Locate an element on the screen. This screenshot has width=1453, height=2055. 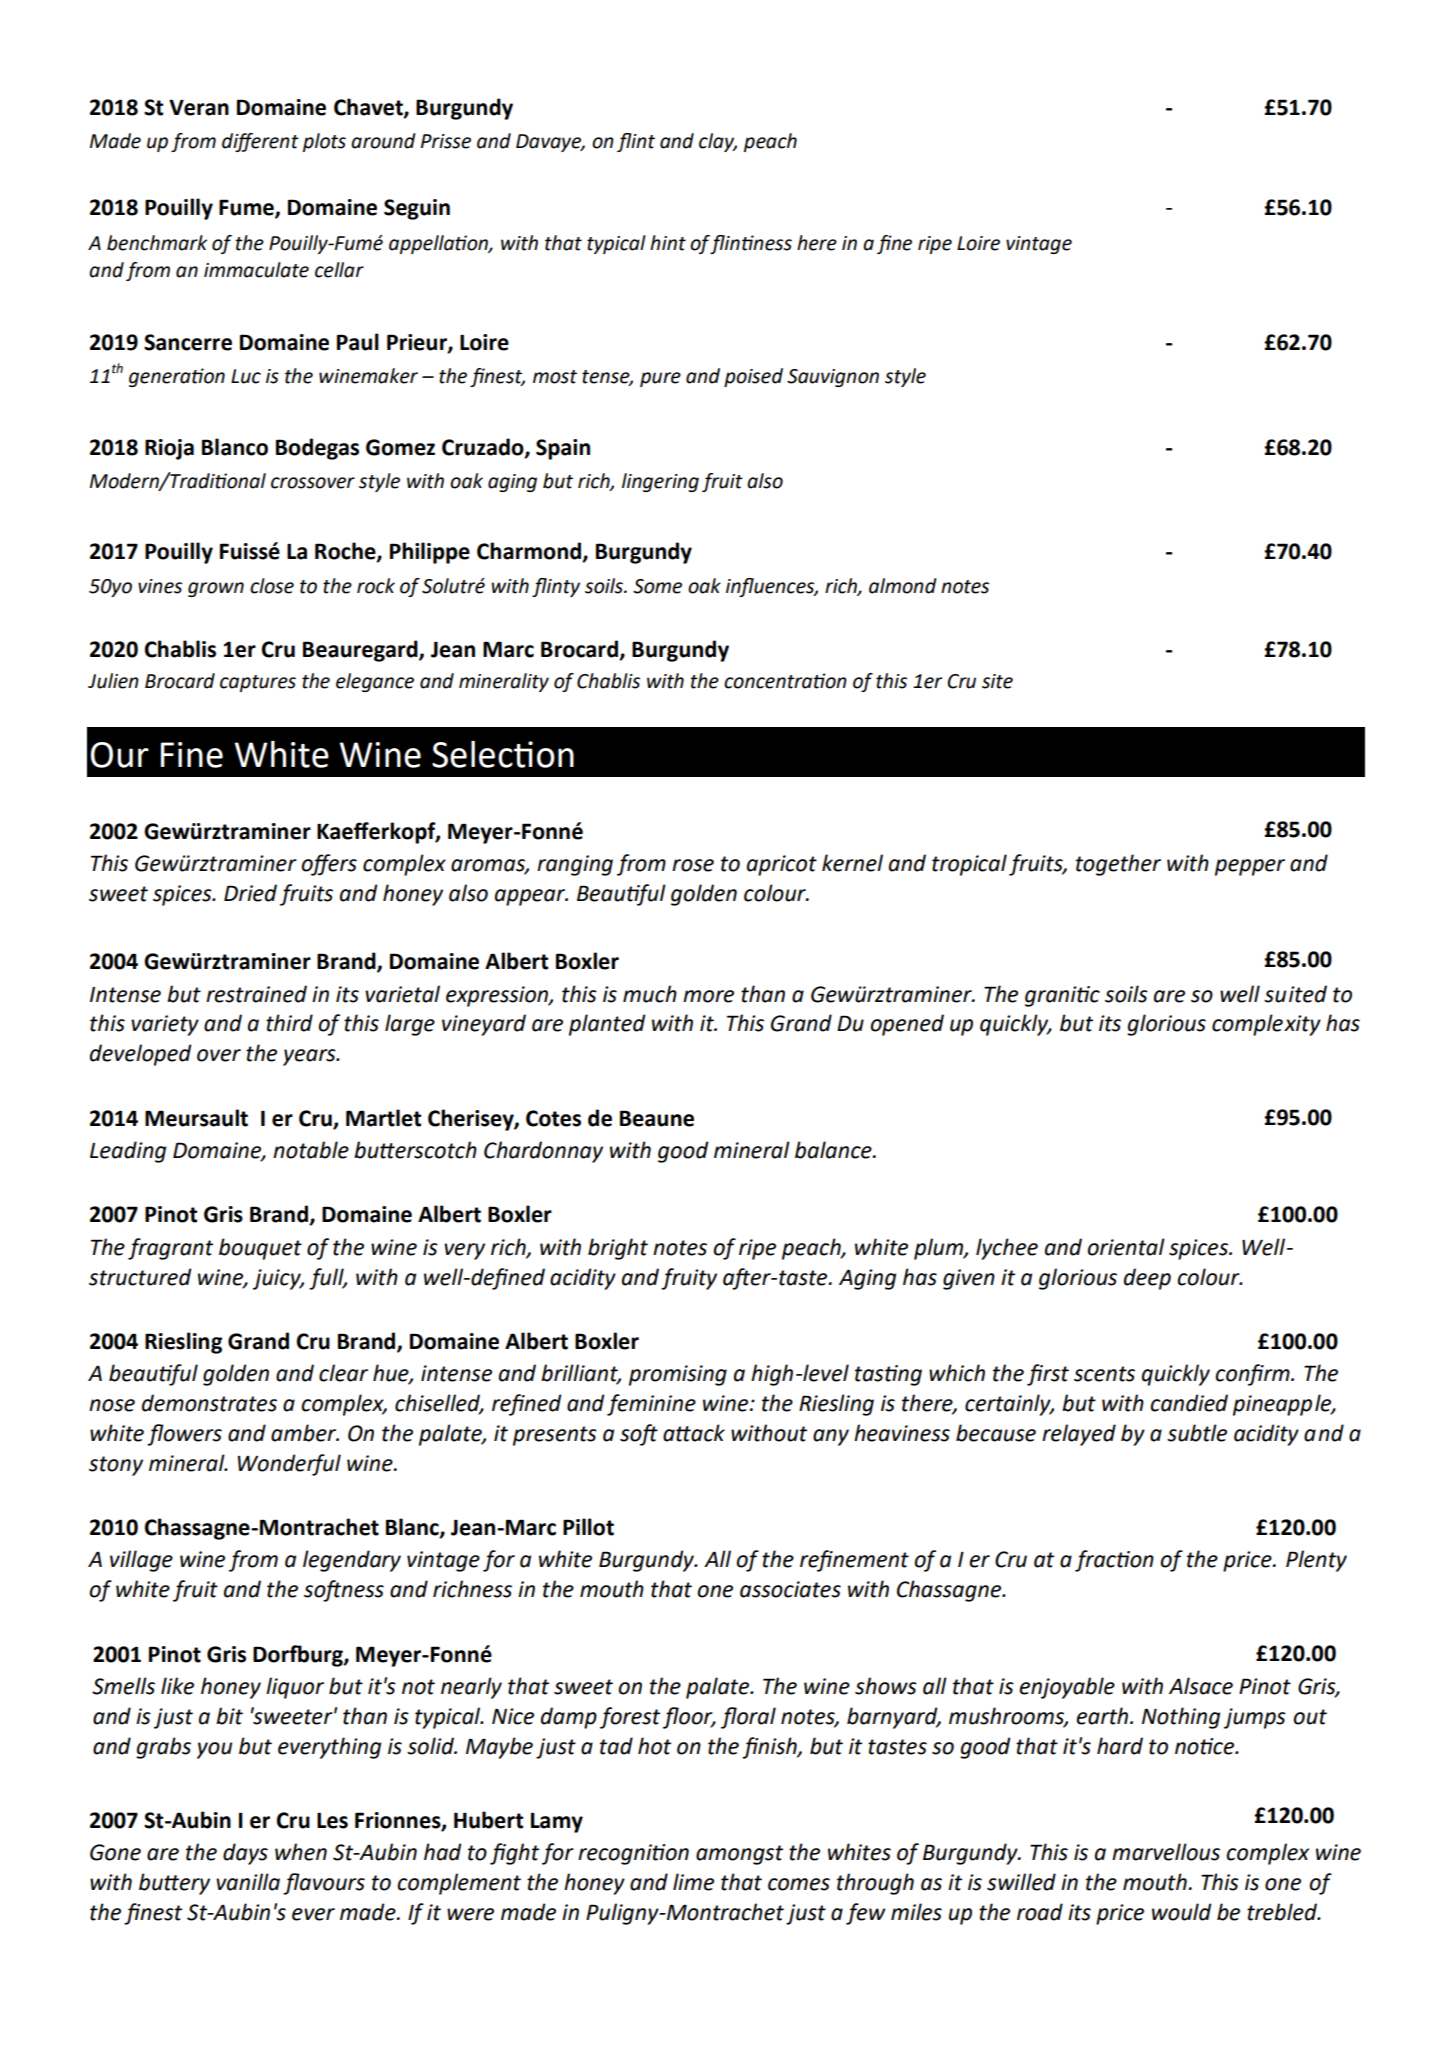
amongst is located at coordinates (739, 1855).
